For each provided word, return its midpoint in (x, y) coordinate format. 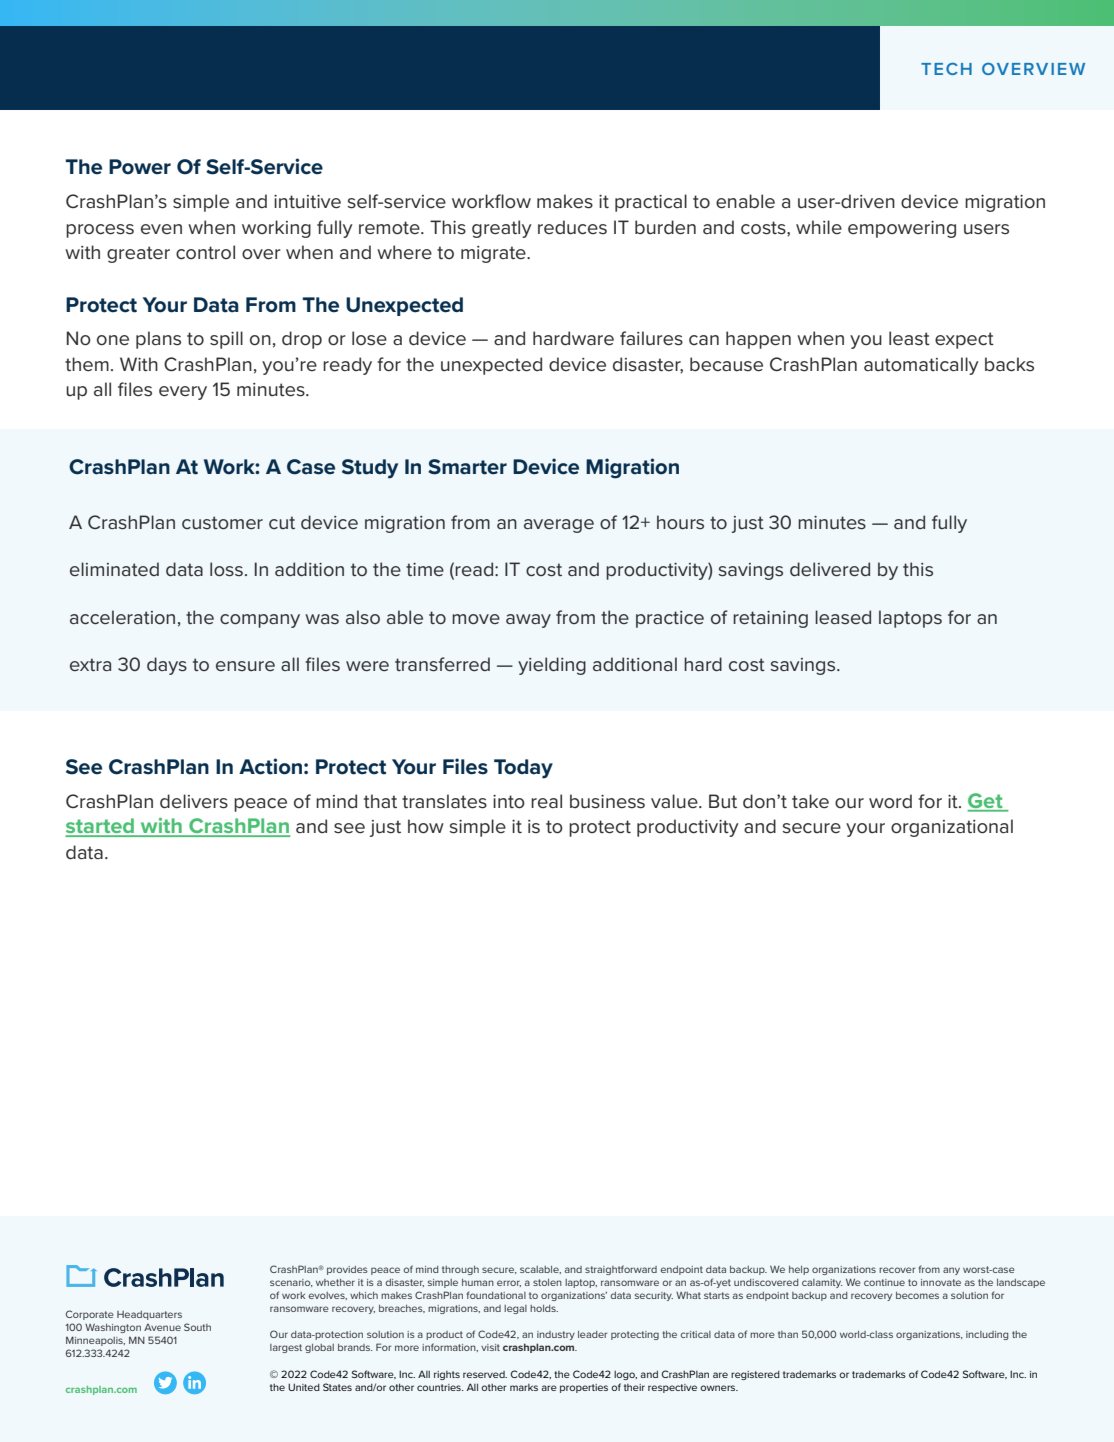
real (546, 801)
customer (222, 522)
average (559, 526)
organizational (952, 828)
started (101, 827)
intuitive (307, 202)
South (197, 1327)
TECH (946, 69)
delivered (830, 569)
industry (556, 1335)
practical (651, 203)
